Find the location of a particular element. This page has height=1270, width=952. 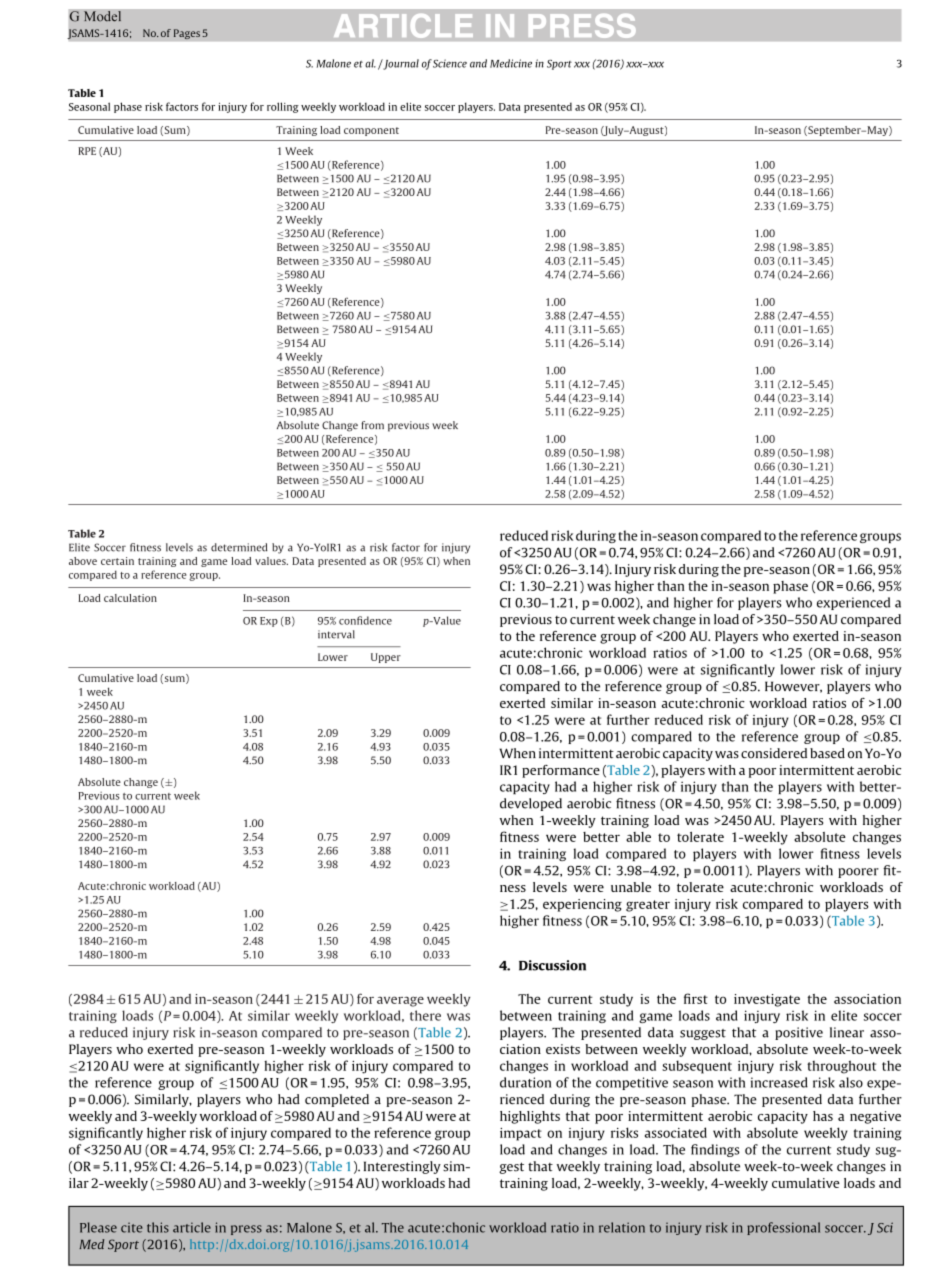

average is located at coordinates (400, 1001).
